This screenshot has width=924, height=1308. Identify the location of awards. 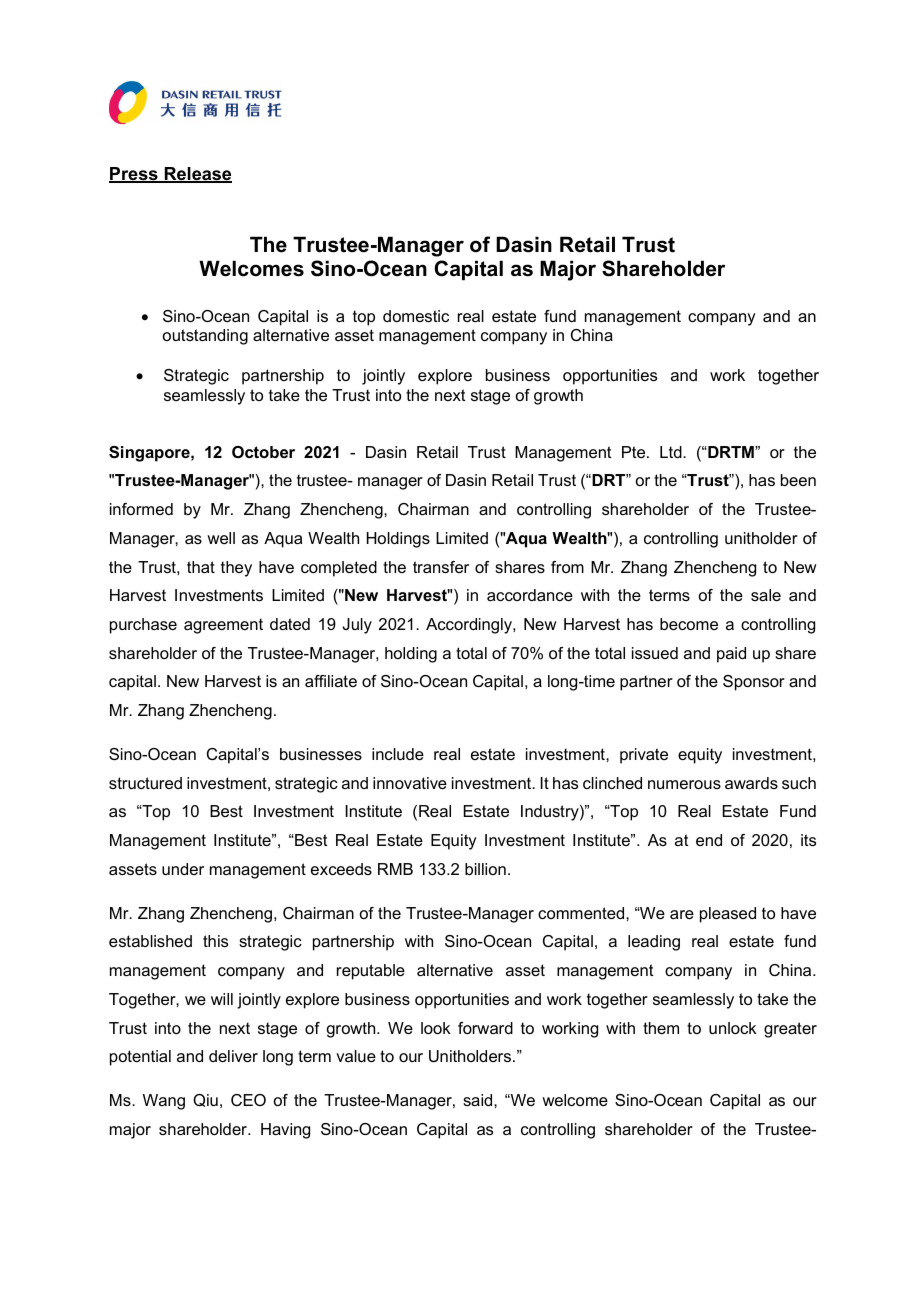
(751, 783).
